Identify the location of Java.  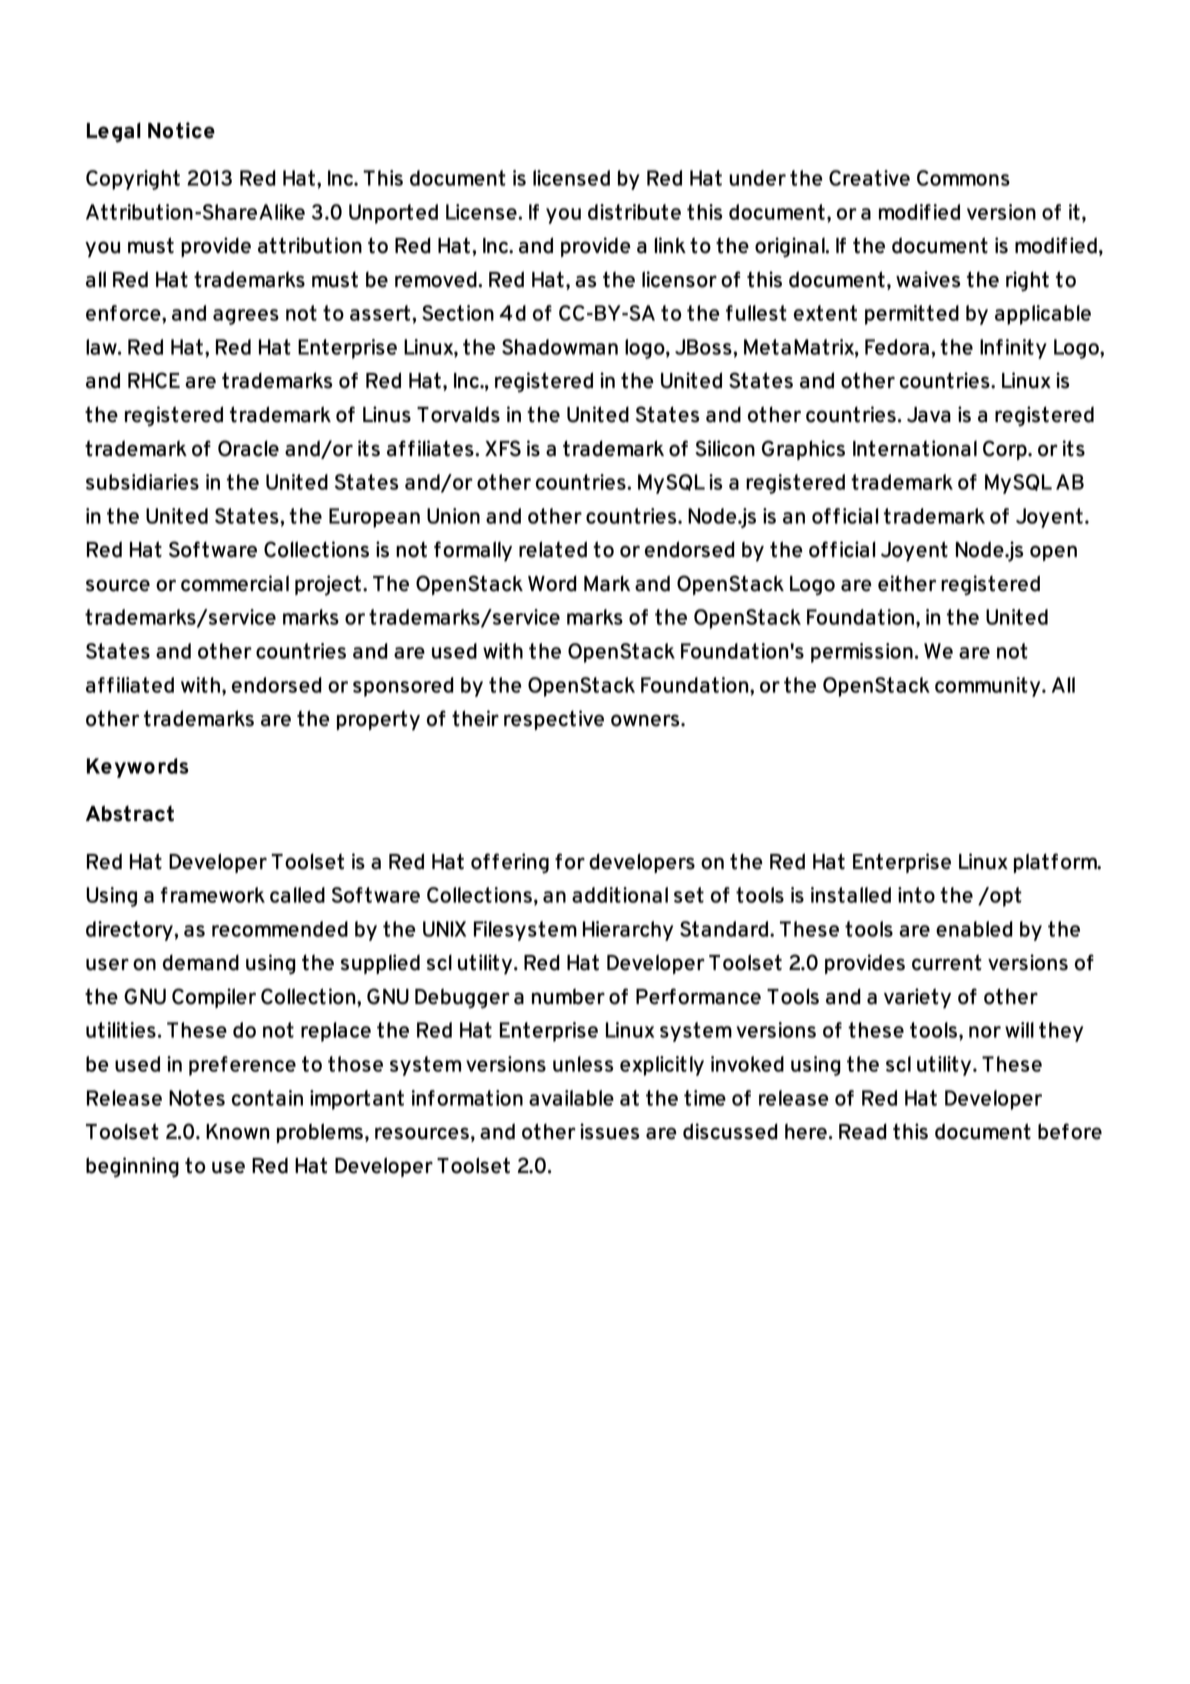
(929, 415).
